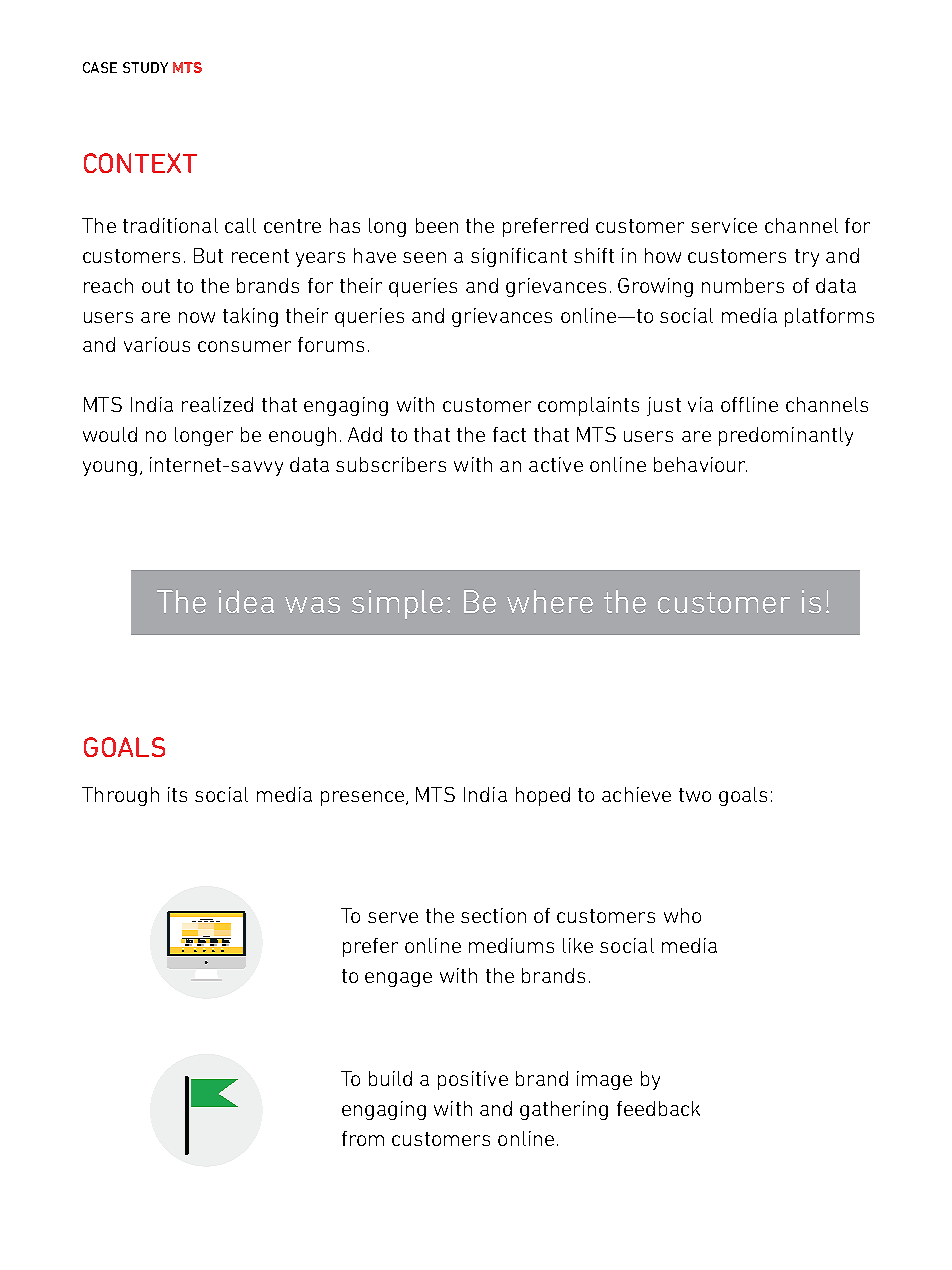  What do you see at coordinates (363, 1138) in the document?
I see `from` at bounding box center [363, 1138].
